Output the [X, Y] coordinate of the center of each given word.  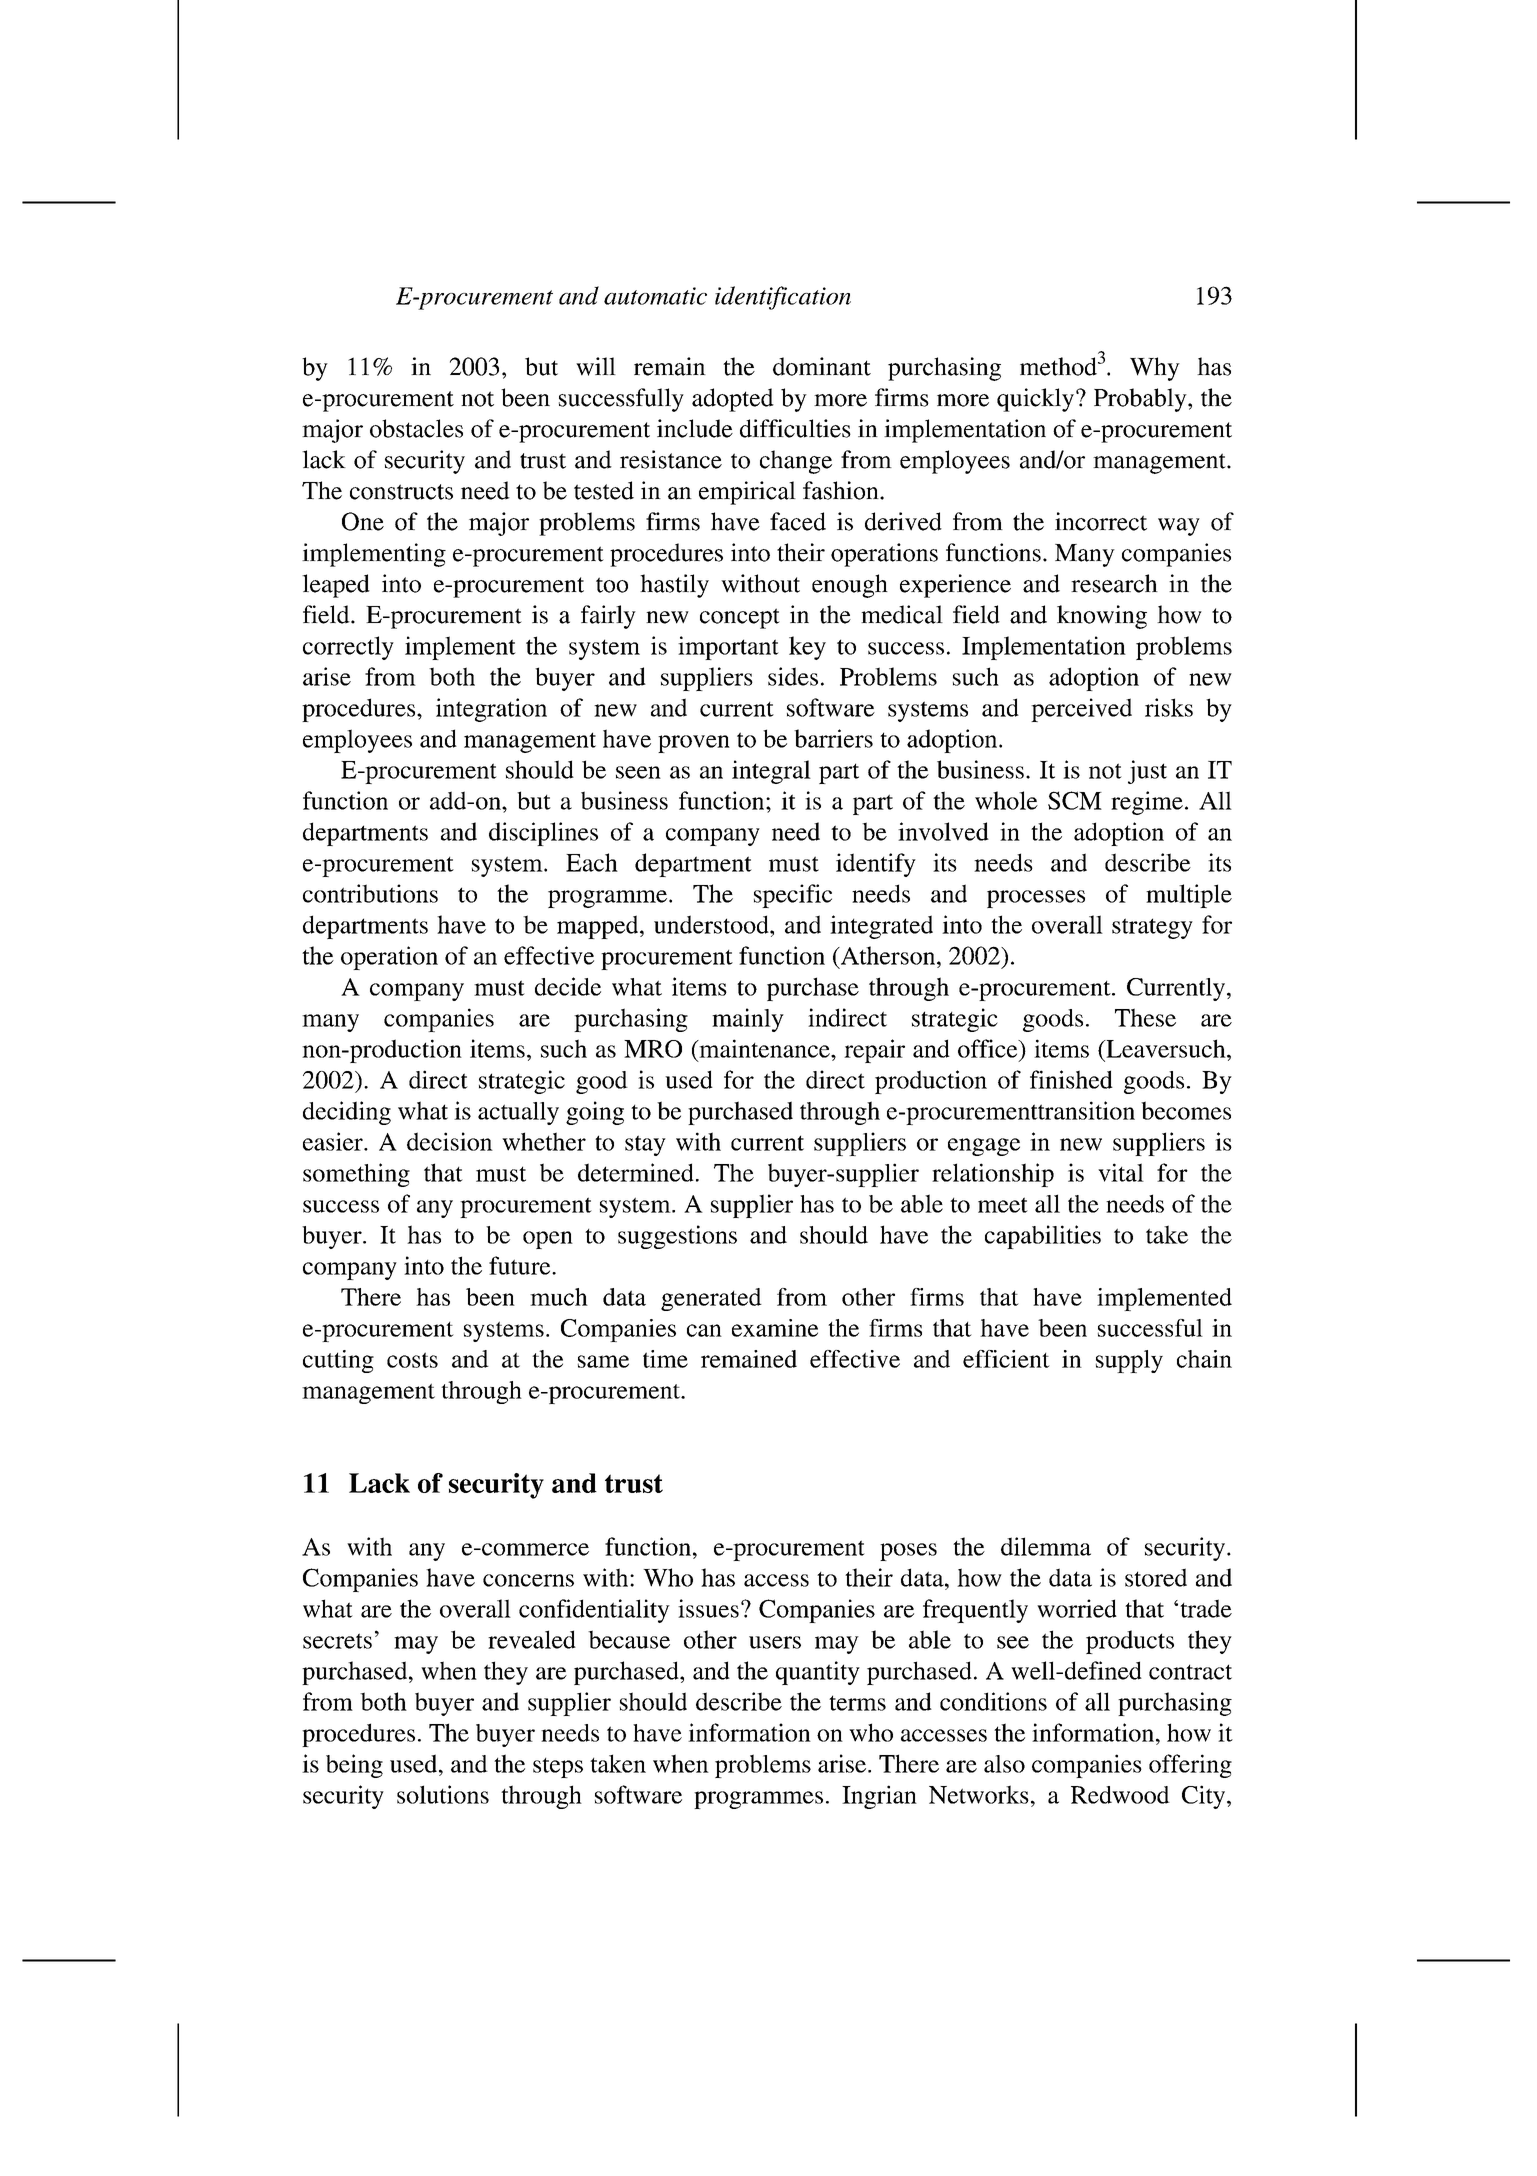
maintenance [764, 1048]
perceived [1081, 710]
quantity [818, 1673]
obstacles [416, 428]
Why [1155, 369]
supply [1129, 1361]
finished [1071, 1079]
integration [491, 710]
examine [775, 1328]
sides [793, 676]
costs [412, 1360]
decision [450, 1141]
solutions [443, 1794]
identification [783, 298]
